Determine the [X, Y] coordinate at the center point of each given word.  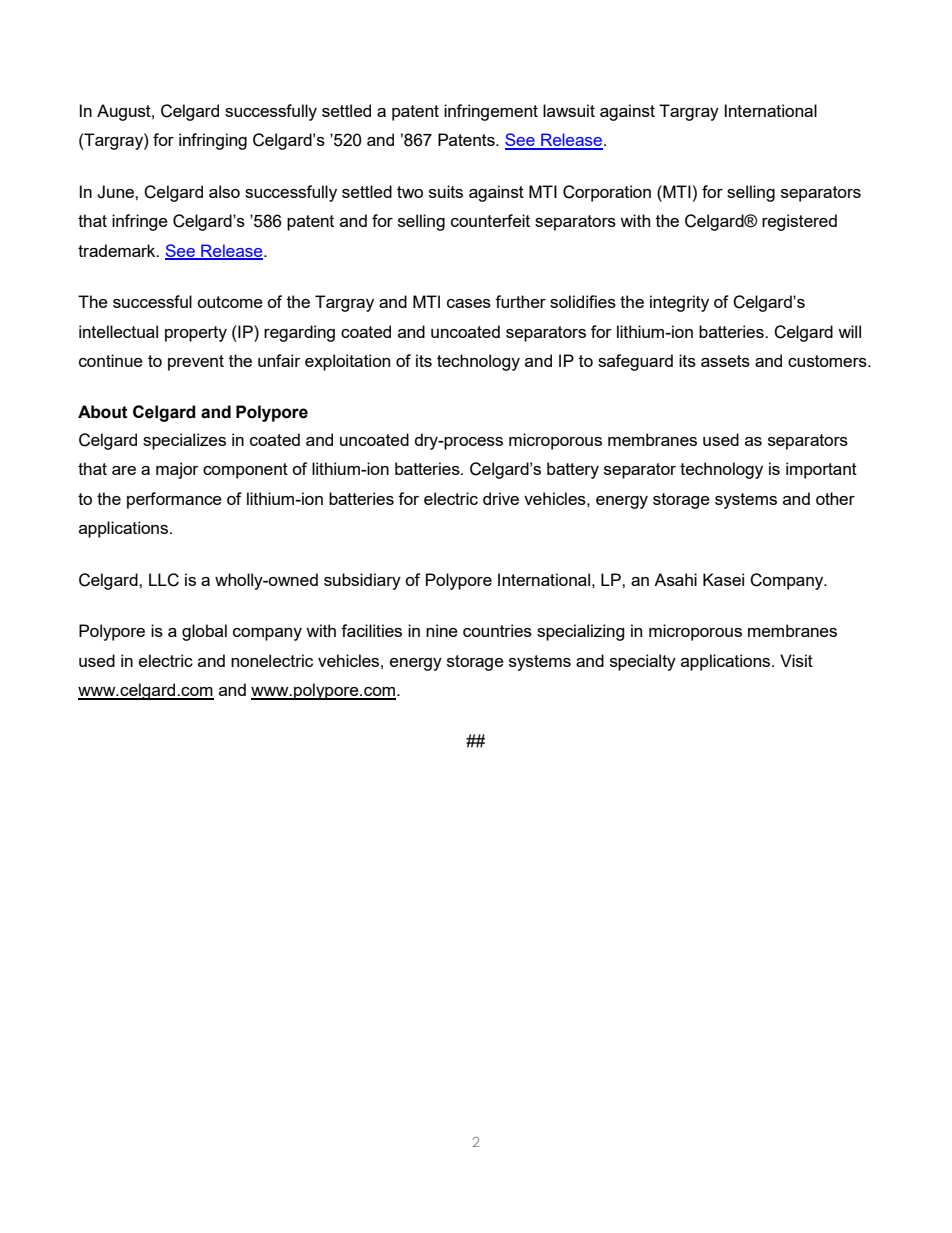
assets [725, 361]
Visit [796, 660]
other [835, 498]
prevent [196, 363]
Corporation [607, 193]
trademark [118, 250]
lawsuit [569, 110]
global [204, 632]
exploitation [347, 362]
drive [501, 498]
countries [497, 630]
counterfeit [490, 220]
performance [174, 500]
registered [799, 222]
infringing [213, 141]
